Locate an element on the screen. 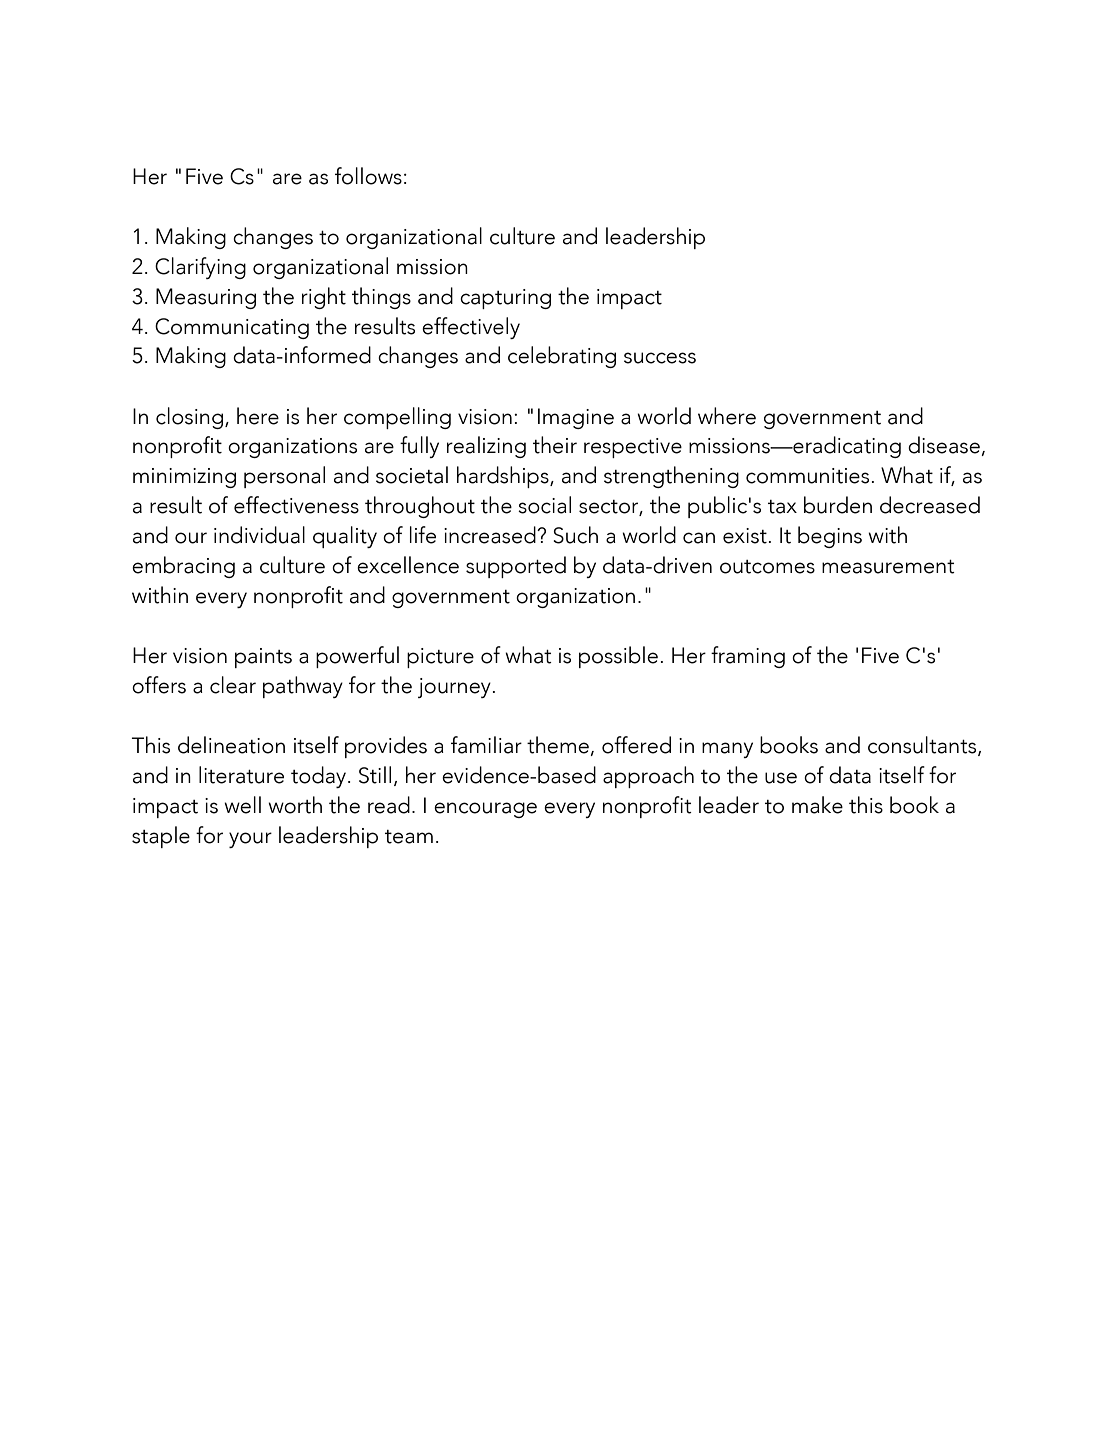 The width and height of the screenshot is (1118, 1447). effectively is located at coordinates (471, 328).
